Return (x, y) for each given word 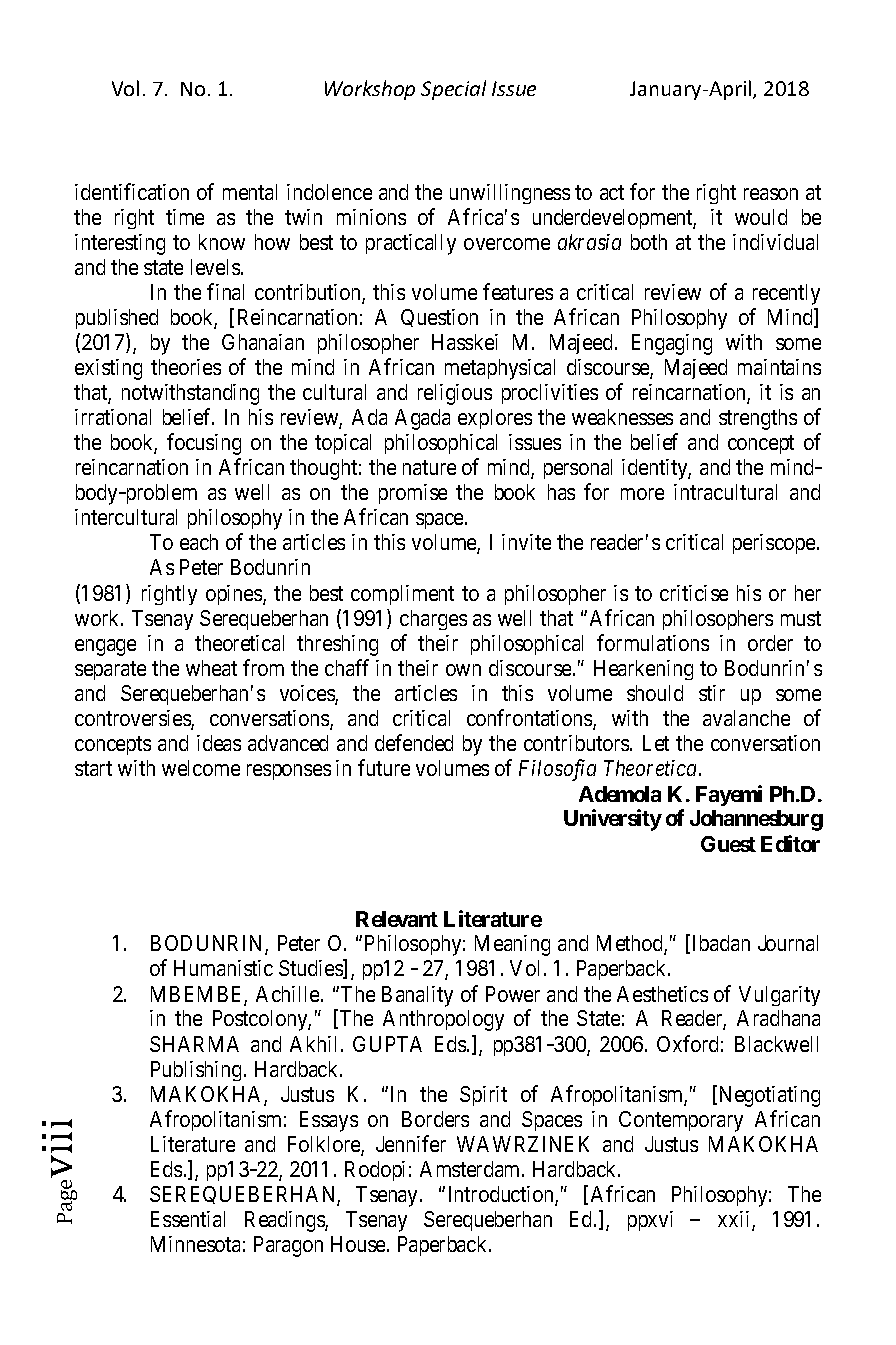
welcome (201, 768)
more (642, 494)
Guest (728, 844)
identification (132, 191)
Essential (188, 1219)
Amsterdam (472, 1169)
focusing (204, 444)
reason (771, 194)
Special (453, 90)
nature (429, 468)
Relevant (397, 919)
